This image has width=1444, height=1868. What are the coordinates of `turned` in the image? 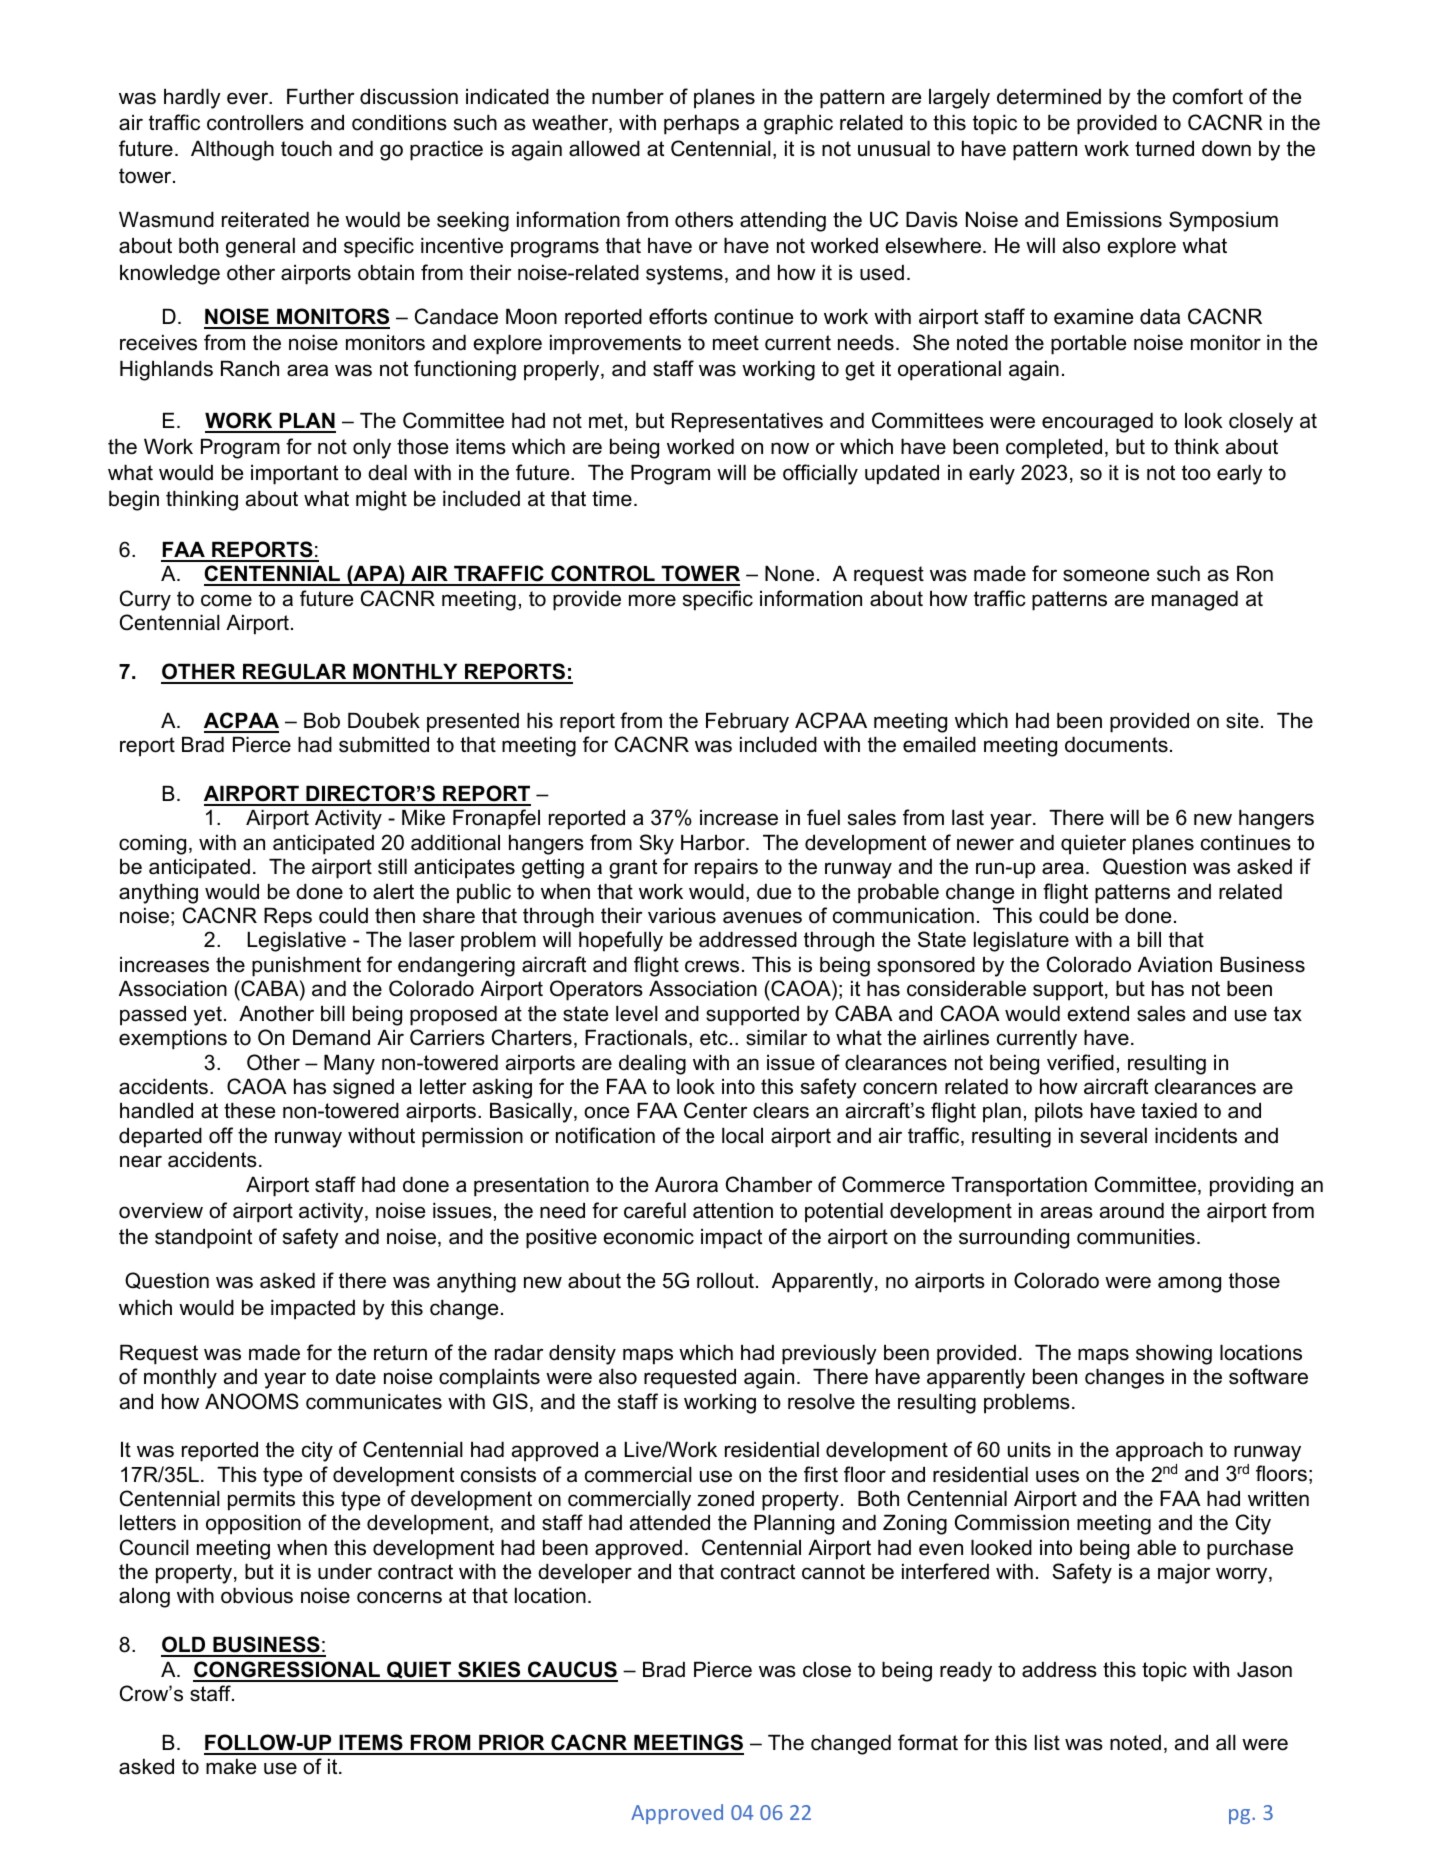 It's located at (1164, 149).
